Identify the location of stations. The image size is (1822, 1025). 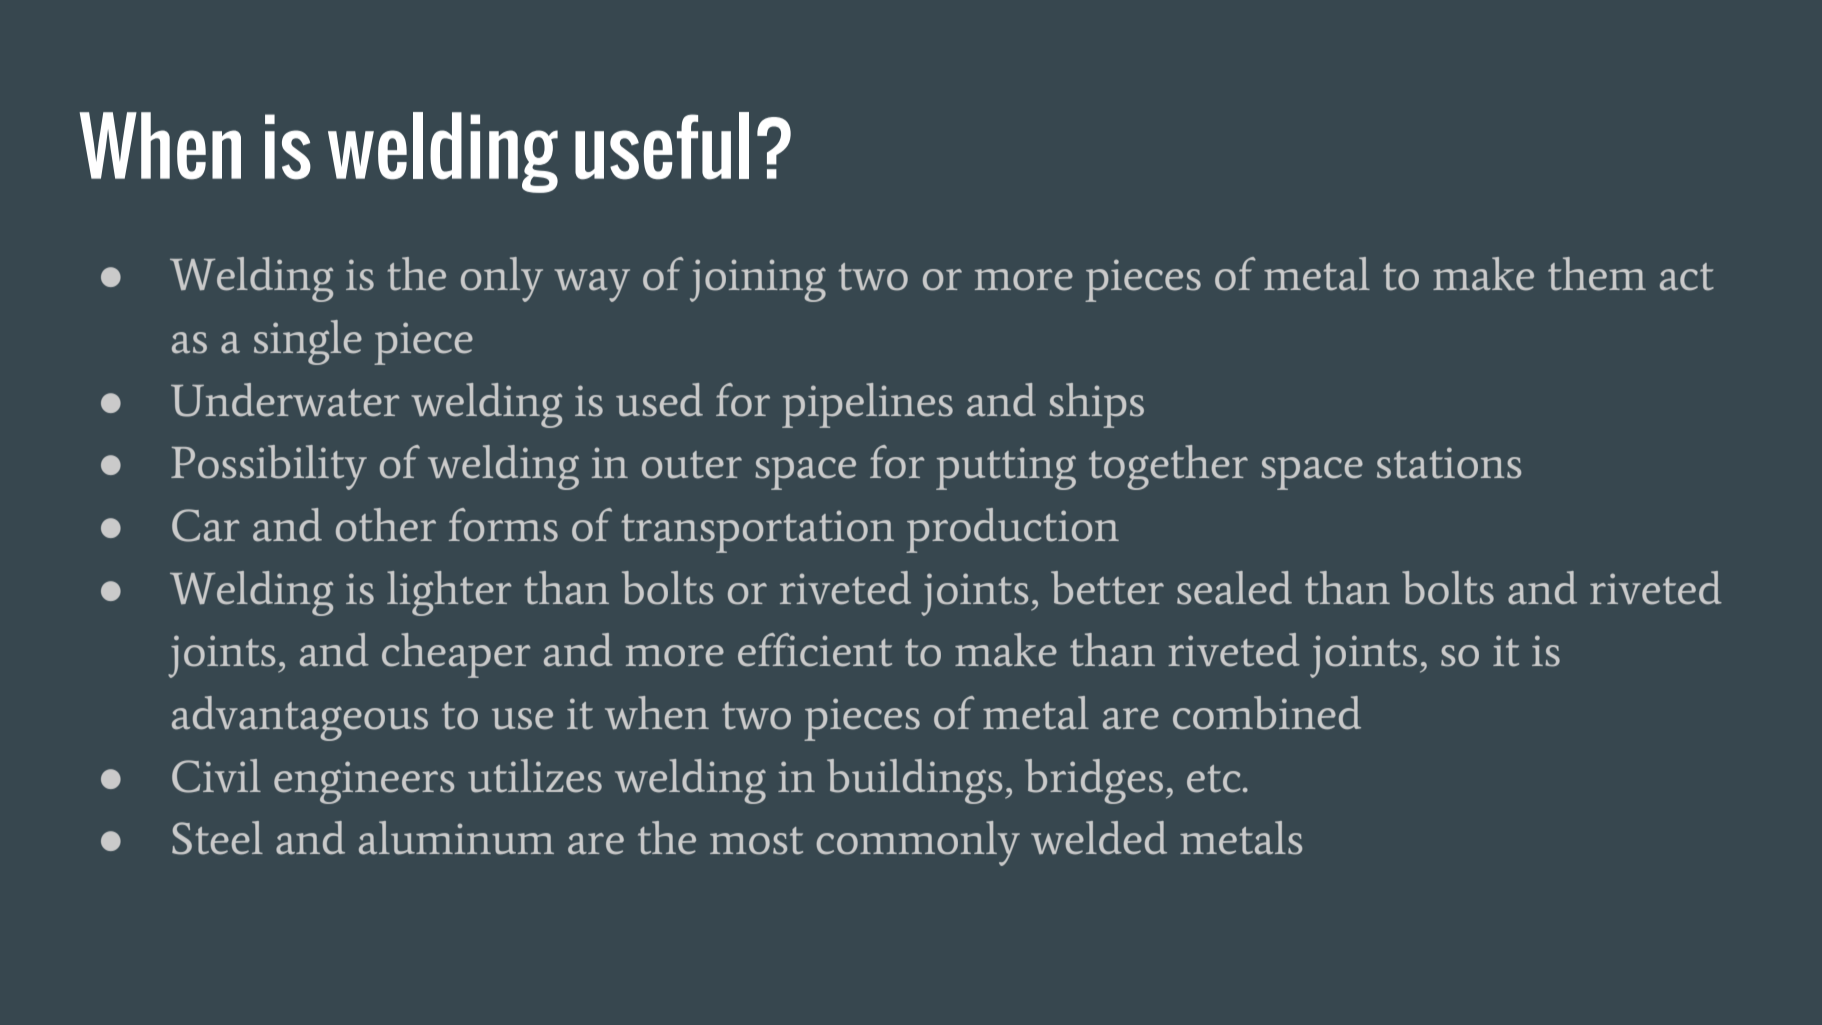
(1449, 463).
